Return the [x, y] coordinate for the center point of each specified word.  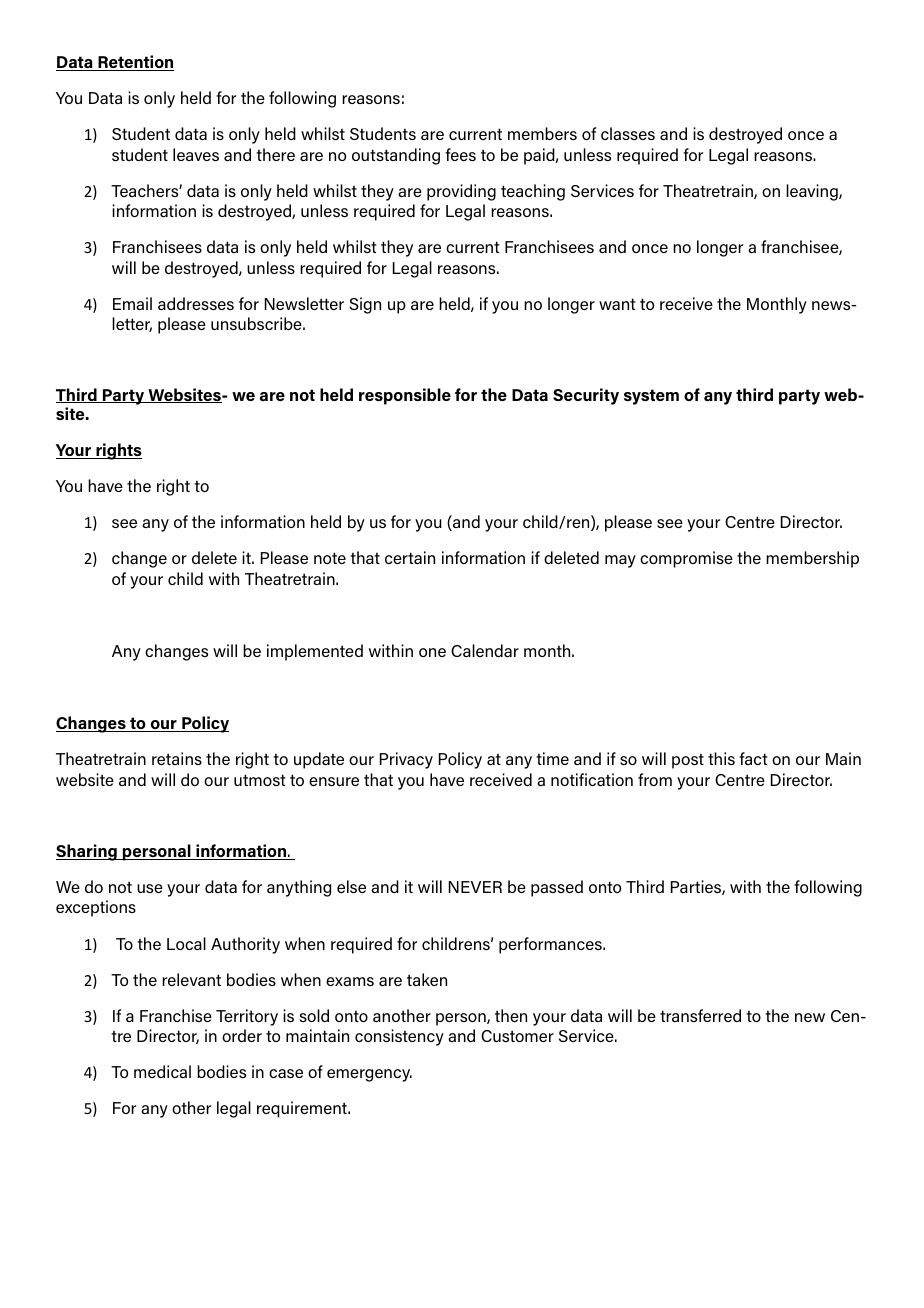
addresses [196, 303]
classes [628, 133]
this [721, 758]
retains [177, 758]
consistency [399, 1037]
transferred [700, 1015]
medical [162, 1071]
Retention [135, 63]
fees [460, 154]
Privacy [406, 760]
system [651, 397]
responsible [405, 396]
